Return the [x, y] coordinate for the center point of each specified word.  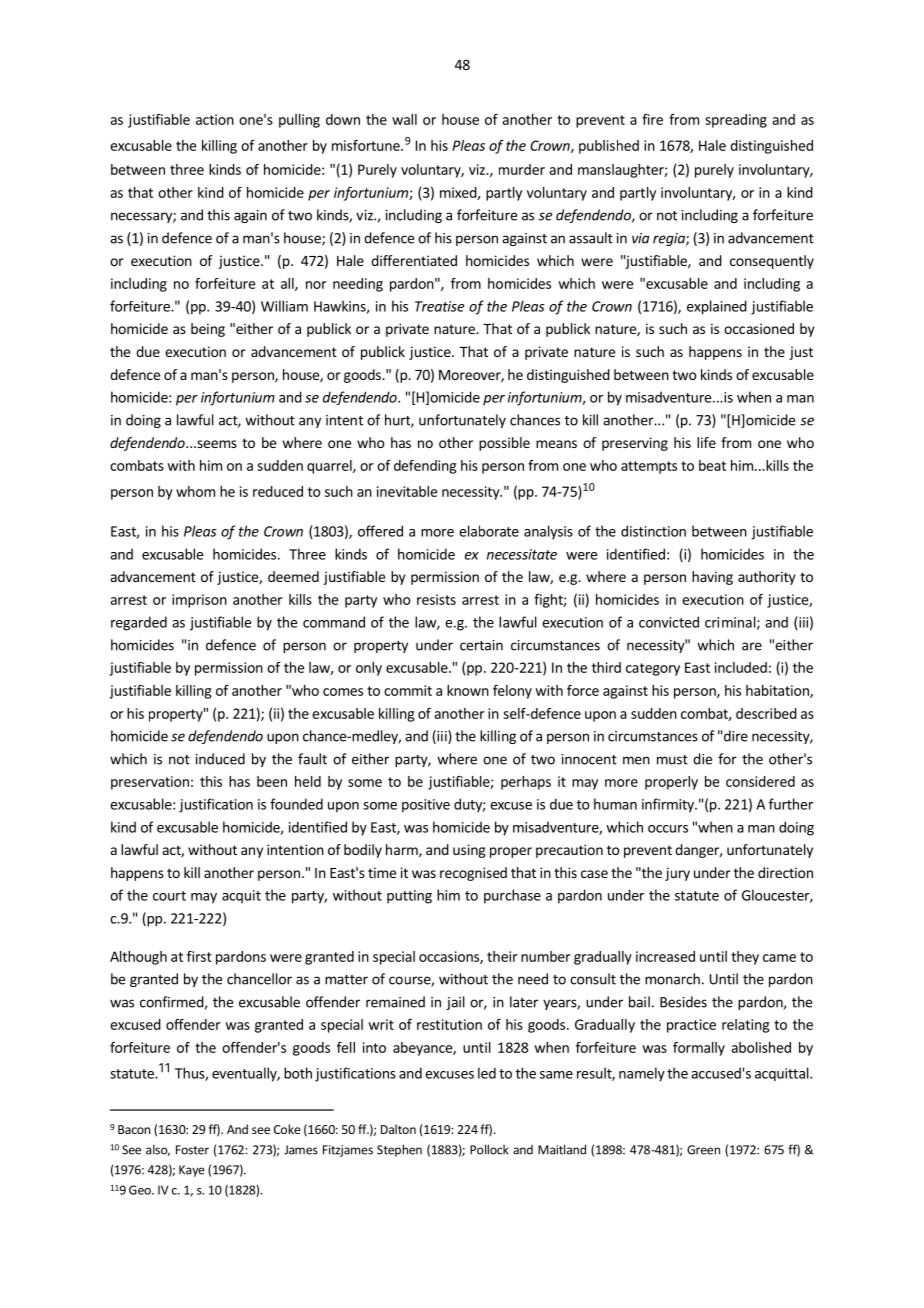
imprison [199, 601]
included [741, 667]
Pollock [489, 1149]
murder [522, 169]
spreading [736, 121]
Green [703, 1150]
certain [481, 645]
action [215, 119]
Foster [192, 1150]
